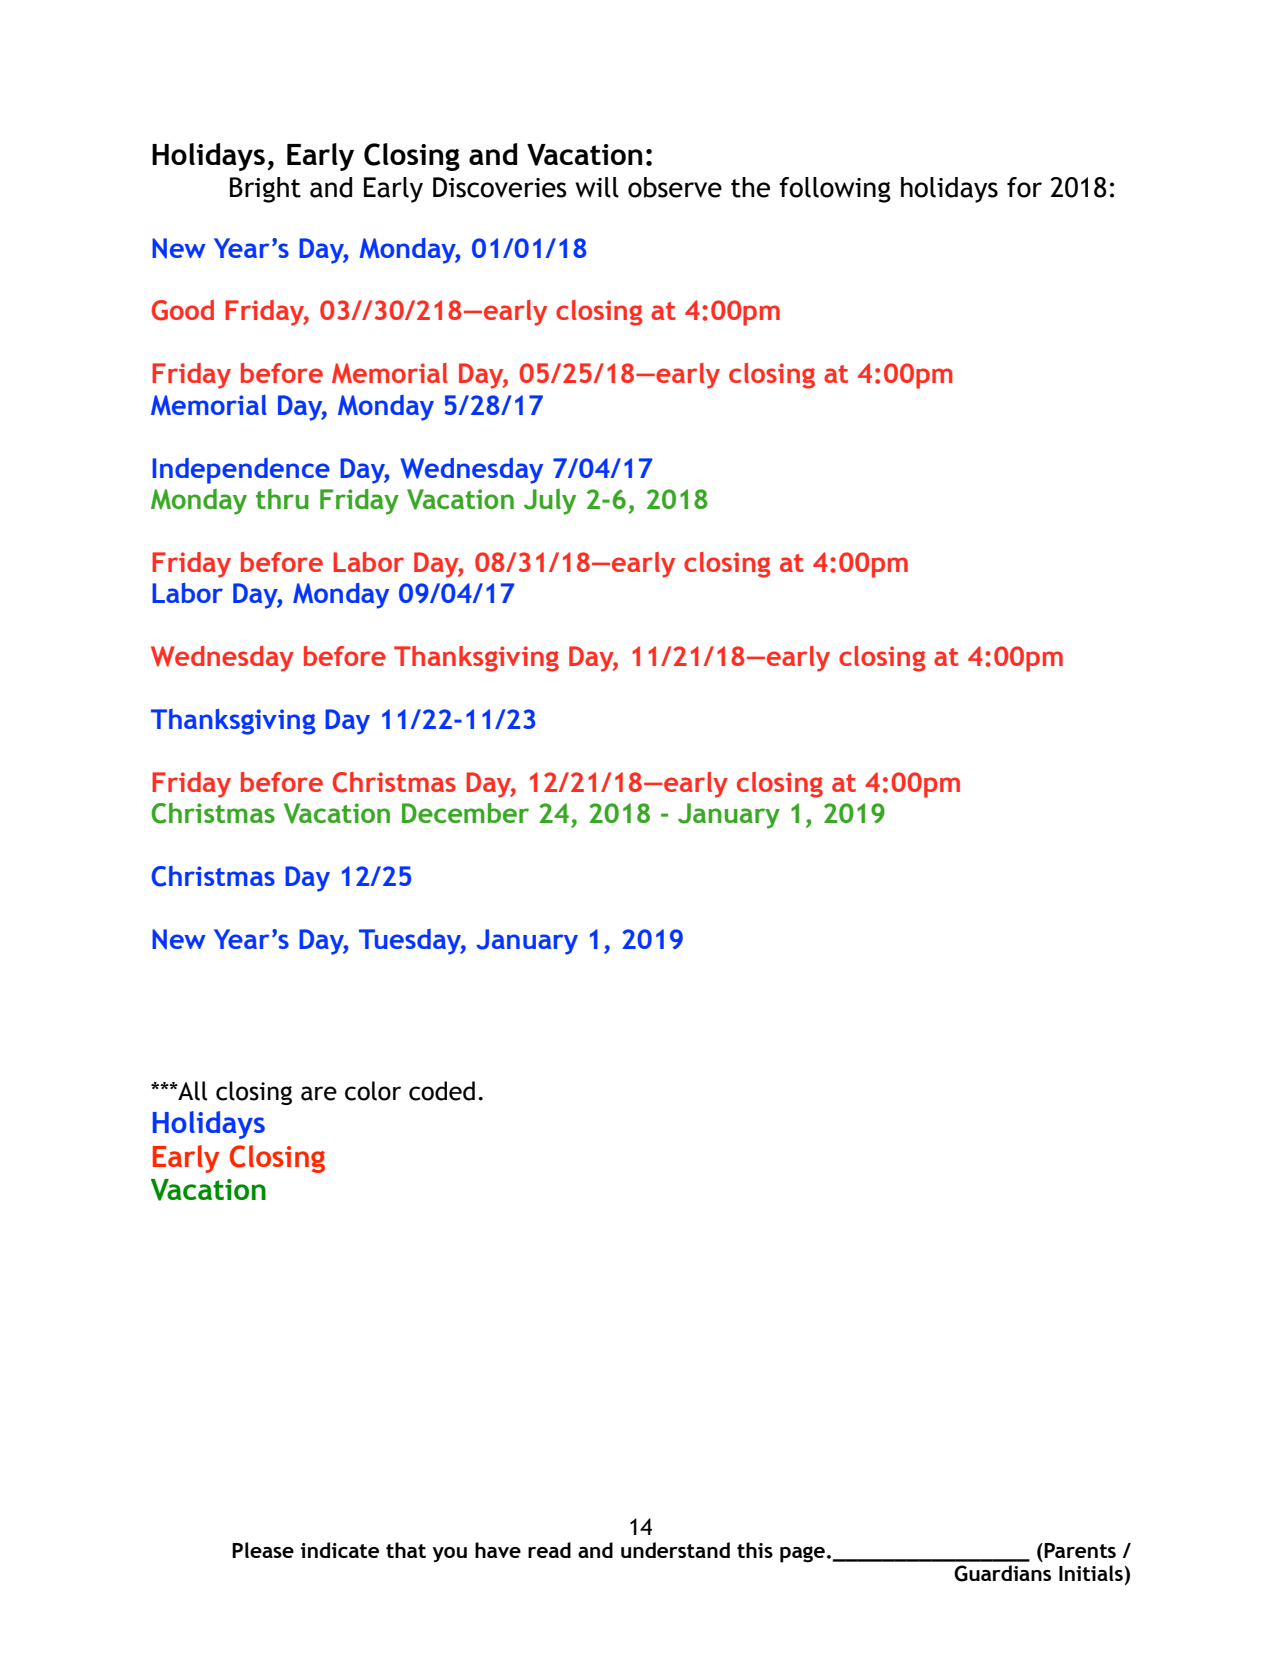  What do you see at coordinates (1002, 1573) in the page?
I see `Guardians` at bounding box center [1002, 1573].
